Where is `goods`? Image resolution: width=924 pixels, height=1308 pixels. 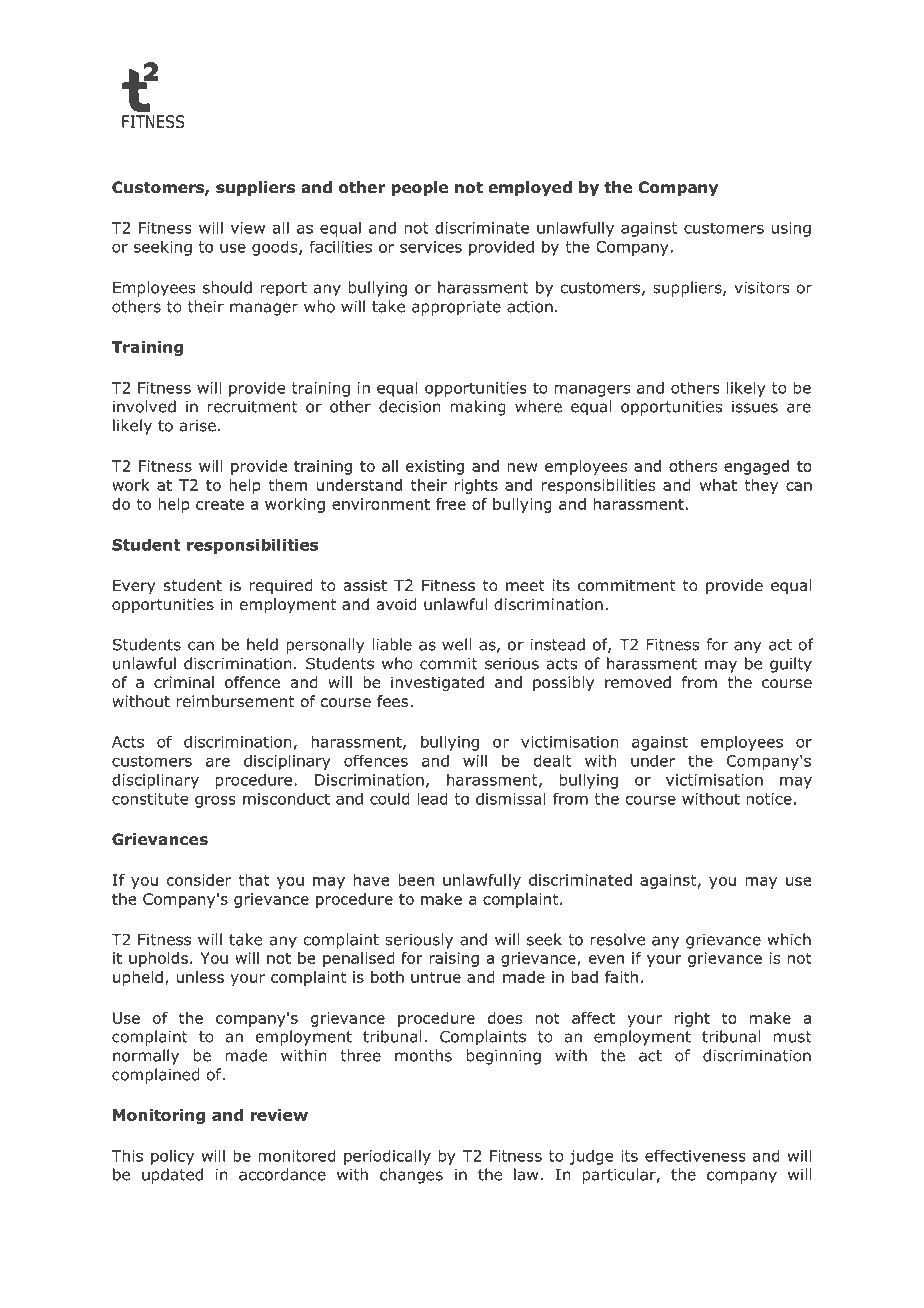
goods is located at coordinates (276, 248).
